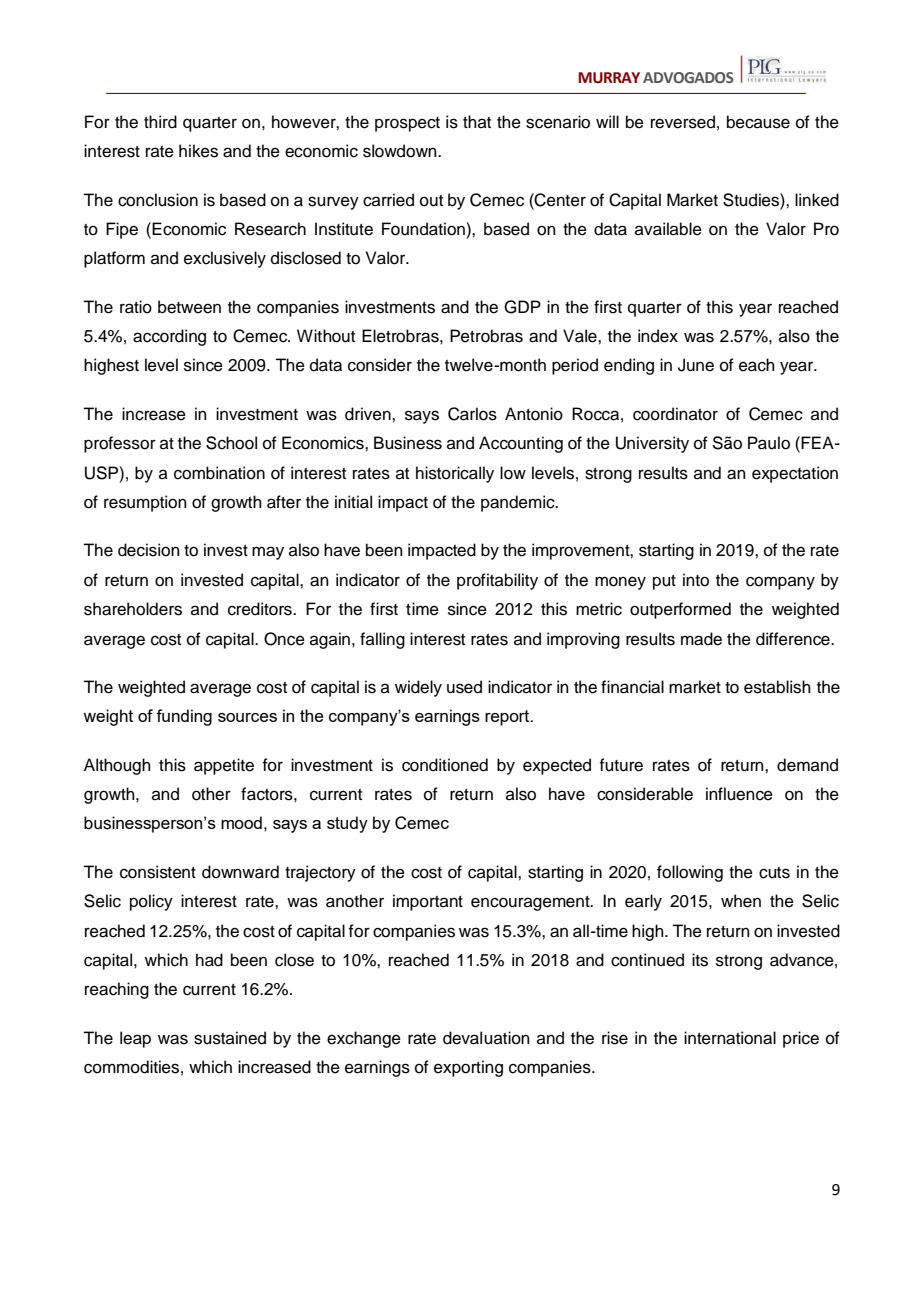  What do you see at coordinates (231, 443) in the screenshot?
I see `School` at bounding box center [231, 443].
